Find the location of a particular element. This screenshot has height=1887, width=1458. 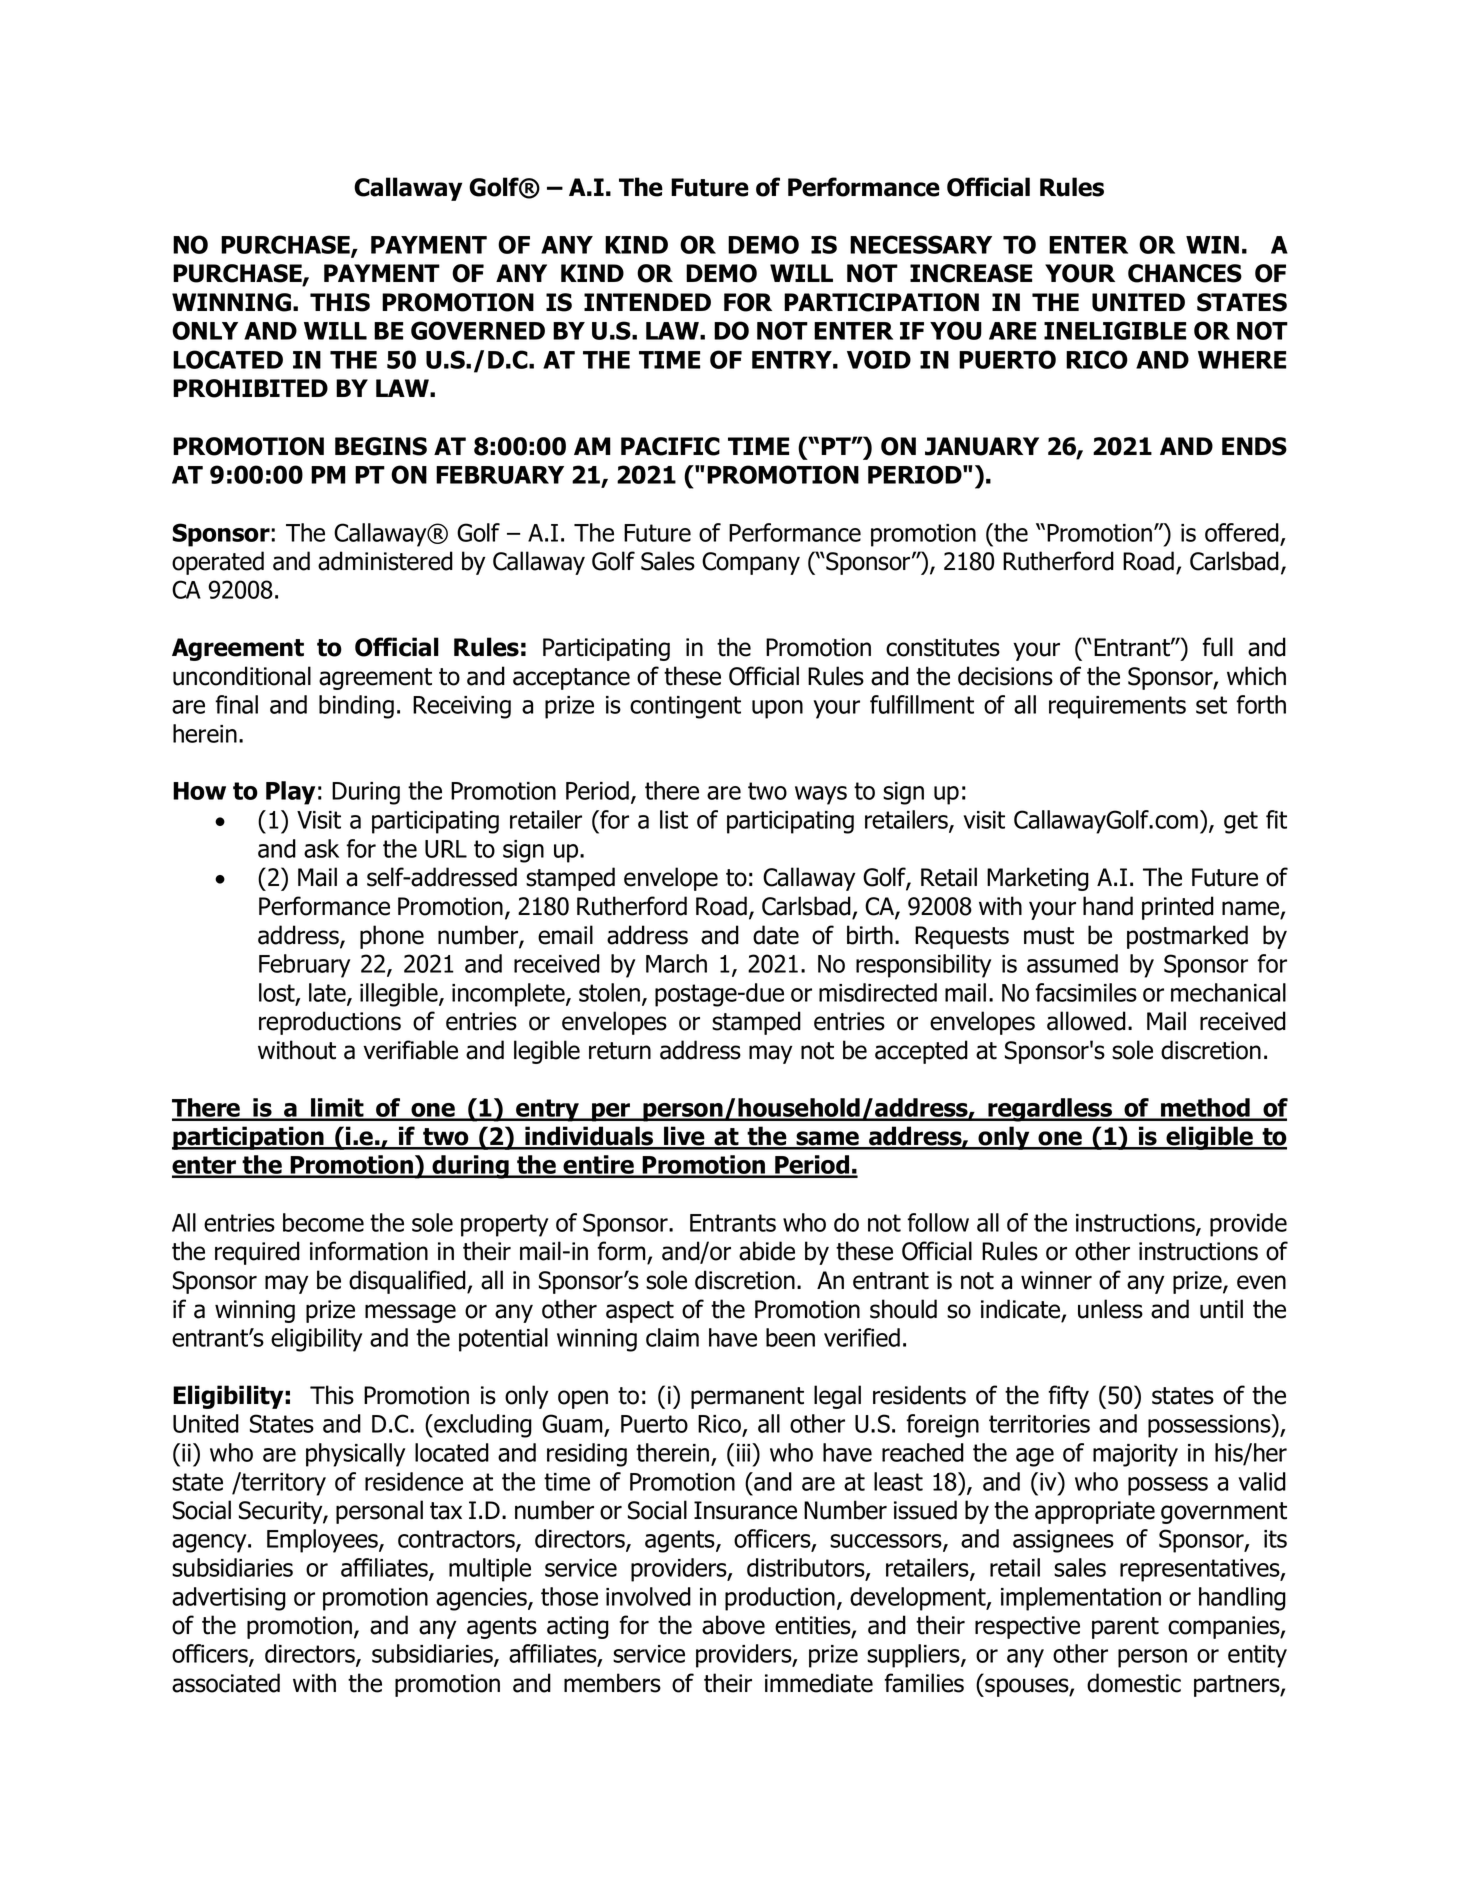

advertising is located at coordinates (229, 1599).
